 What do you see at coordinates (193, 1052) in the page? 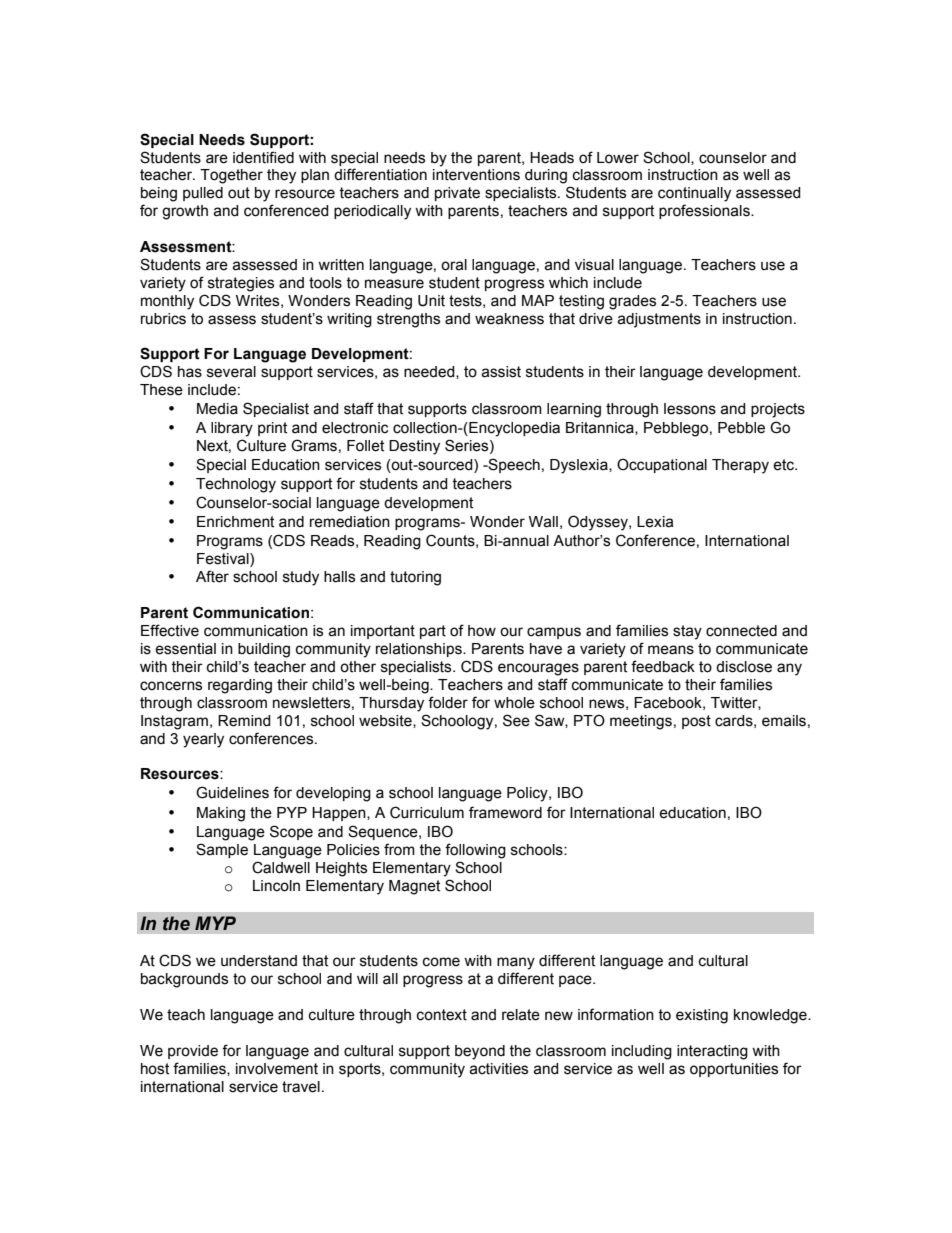
I see `provide` at bounding box center [193, 1052].
